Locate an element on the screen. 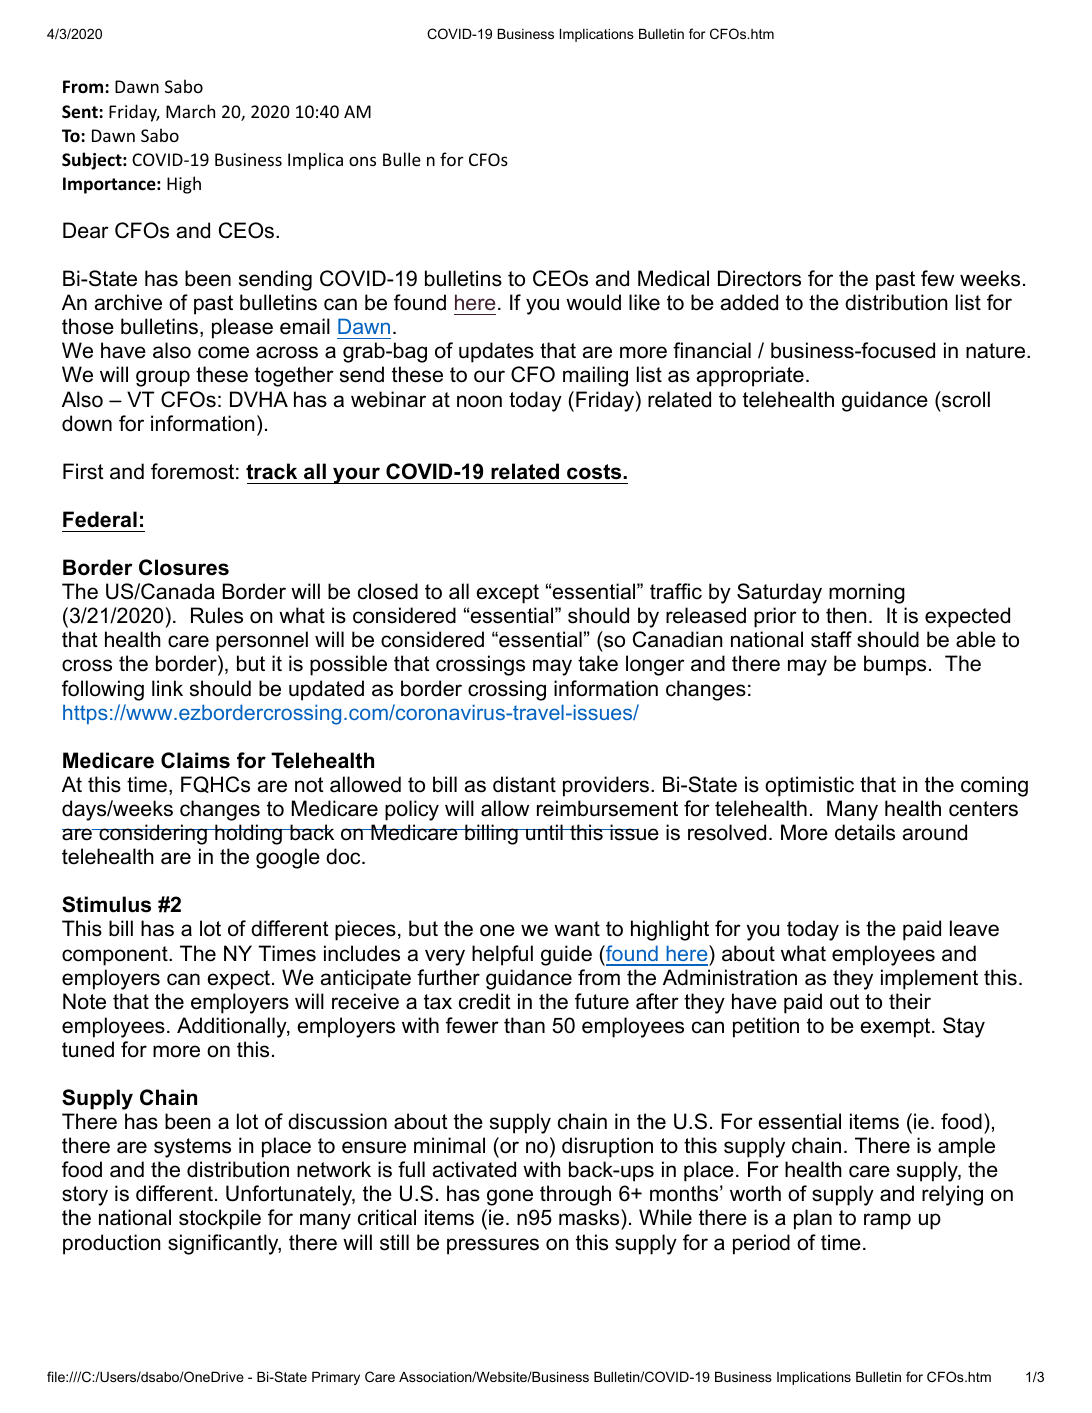 This screenshot has width=1092, height=1413. optimistic is located at coordinates (809, 786).
